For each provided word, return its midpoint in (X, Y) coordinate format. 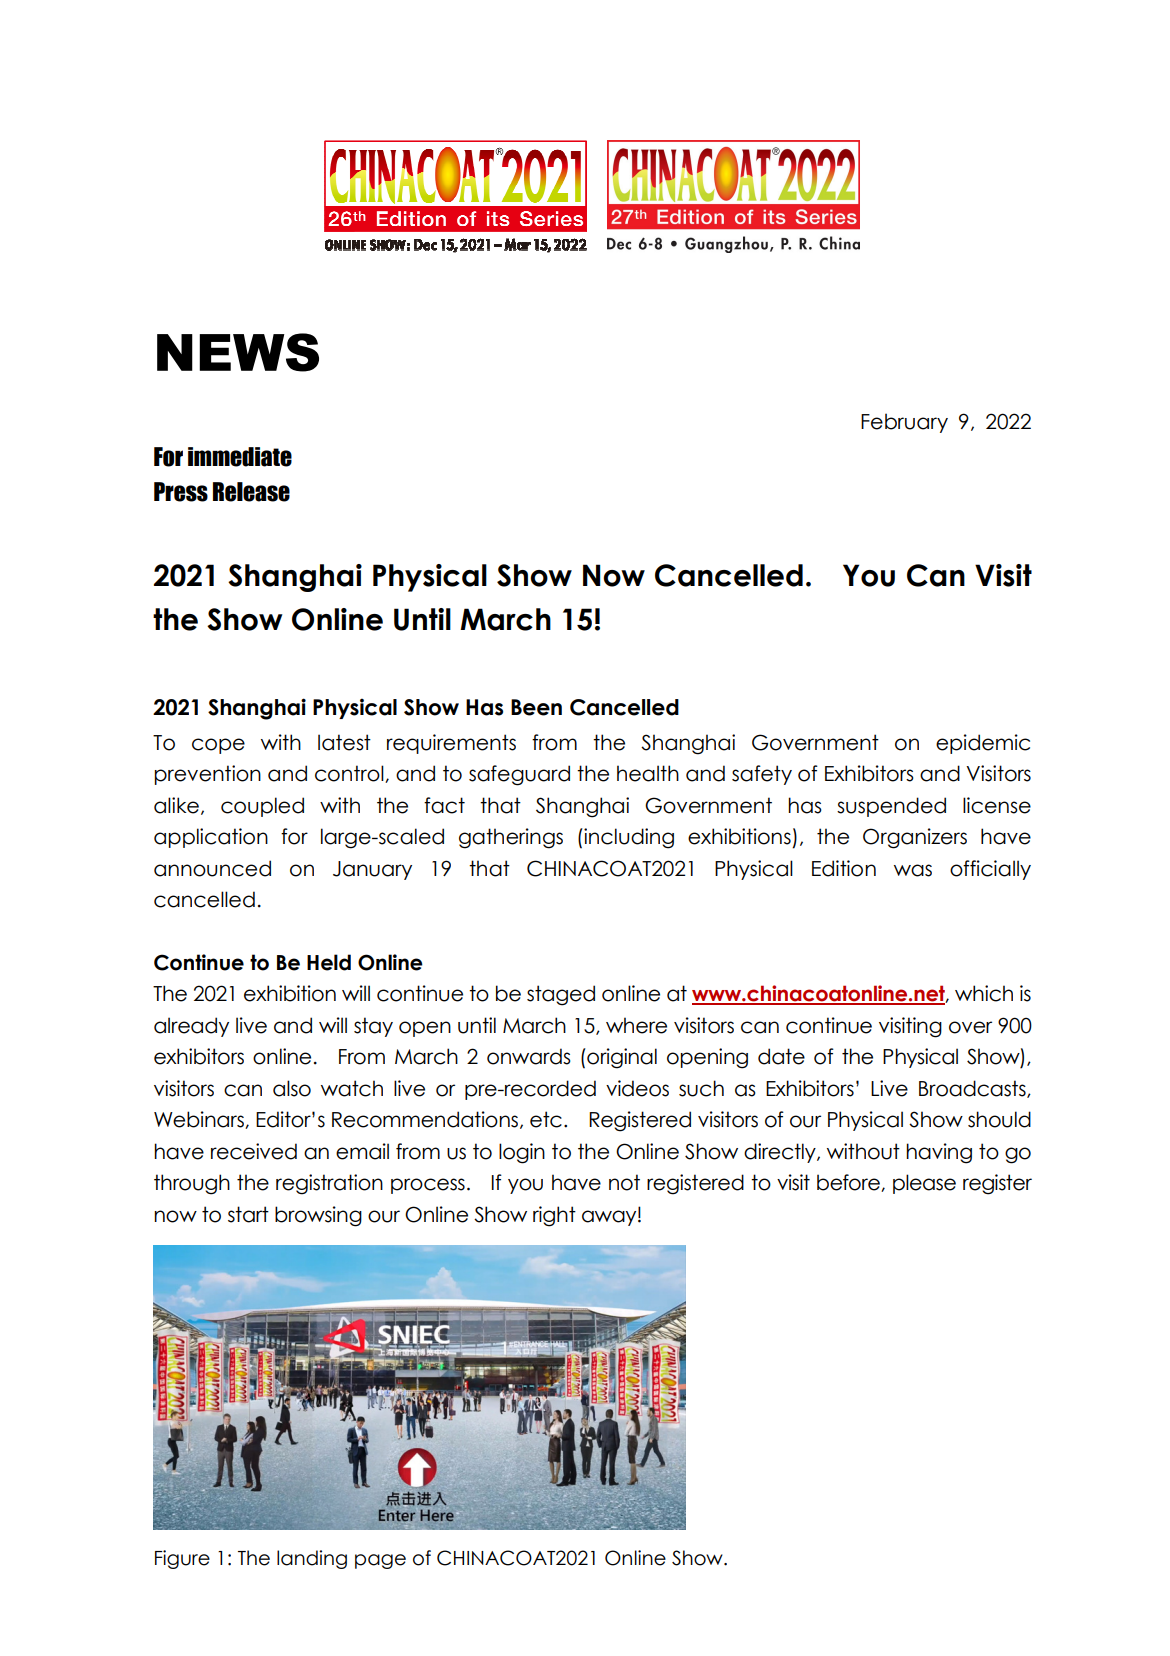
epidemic (983, 744)
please (924, 1184)
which (984, 993)
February (904, 423)
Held (329, 962)
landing (312, 1559)
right (554, 1216)
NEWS (238, 352)
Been (536, 707)
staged (561, 995)
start (248, 1214)
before (849, 1183)
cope (218, 746)
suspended (891, 807)
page (380, 1561)
